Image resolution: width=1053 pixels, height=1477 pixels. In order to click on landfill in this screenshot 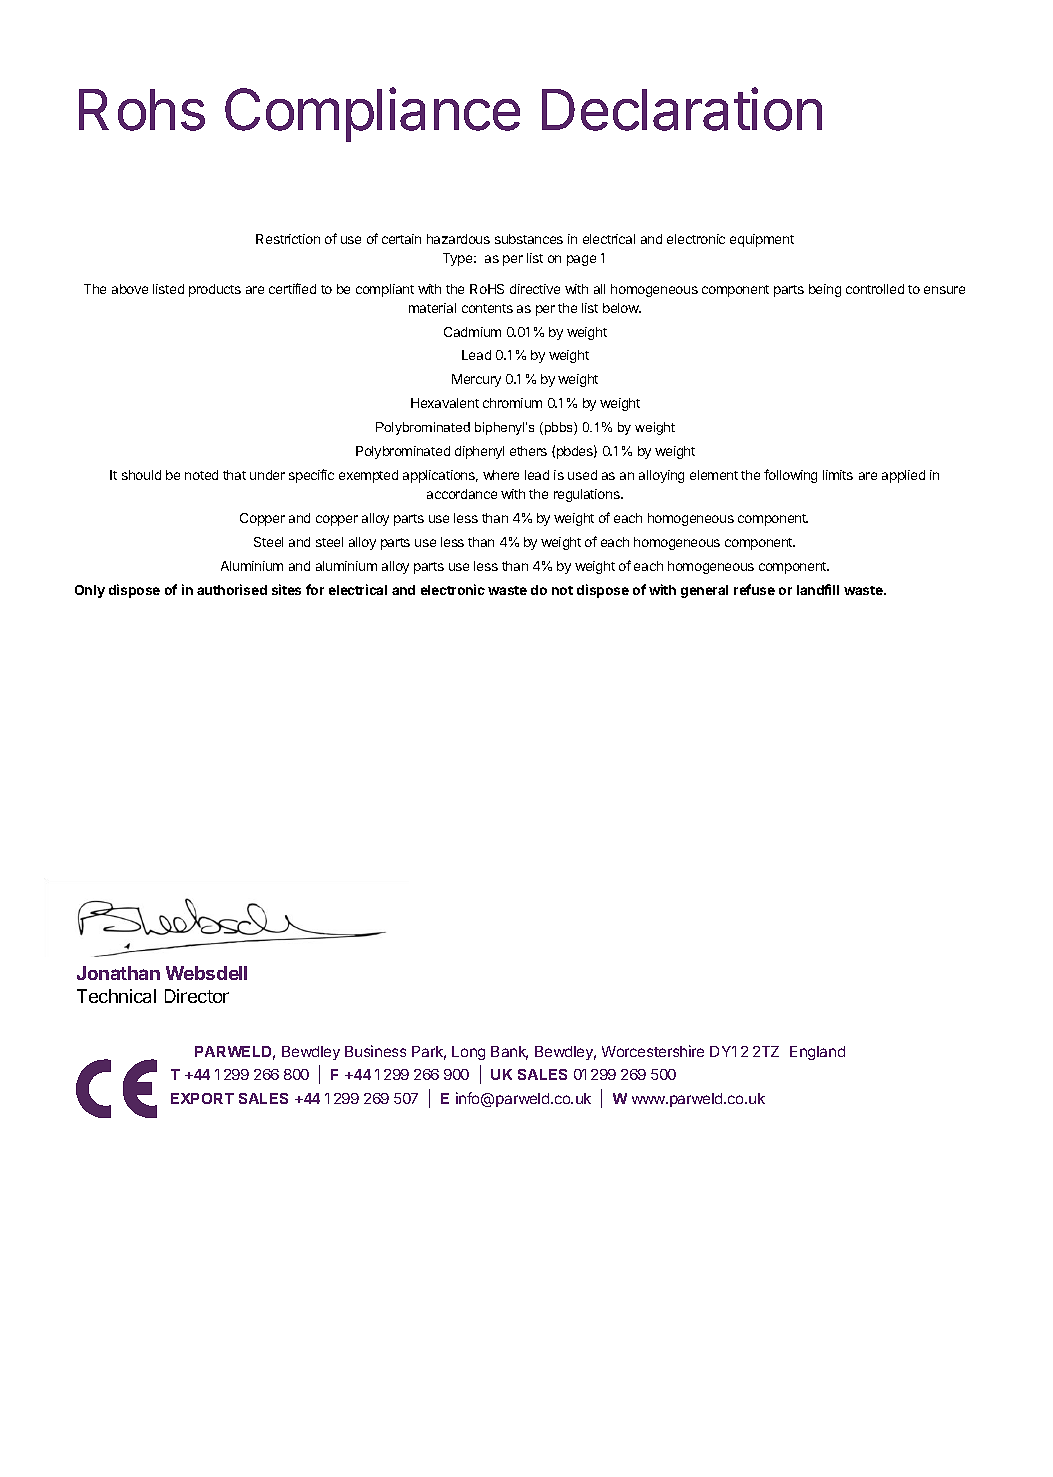, I will do `click(818, 589)`.
